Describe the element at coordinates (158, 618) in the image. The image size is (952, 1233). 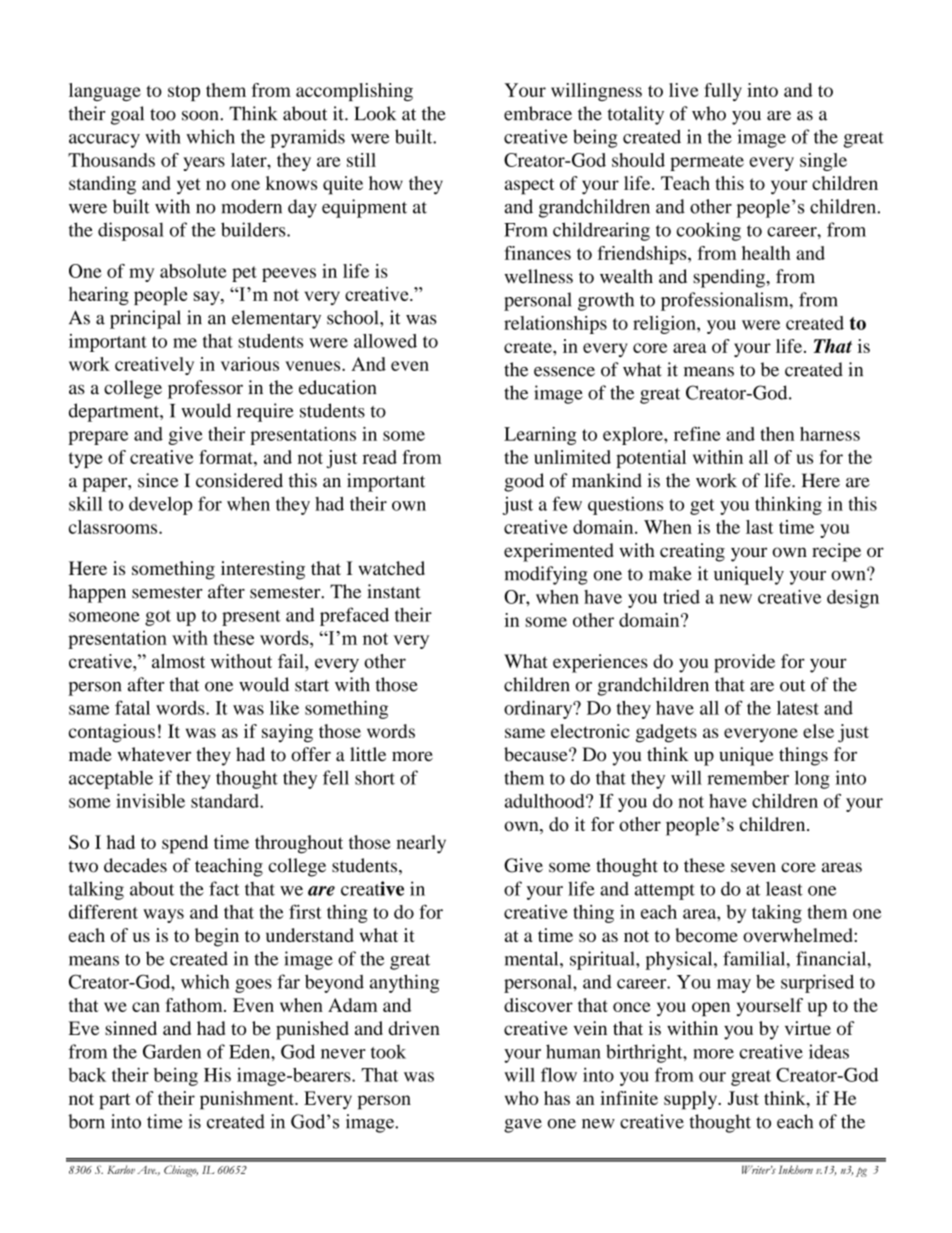
I see `got` at that location.
